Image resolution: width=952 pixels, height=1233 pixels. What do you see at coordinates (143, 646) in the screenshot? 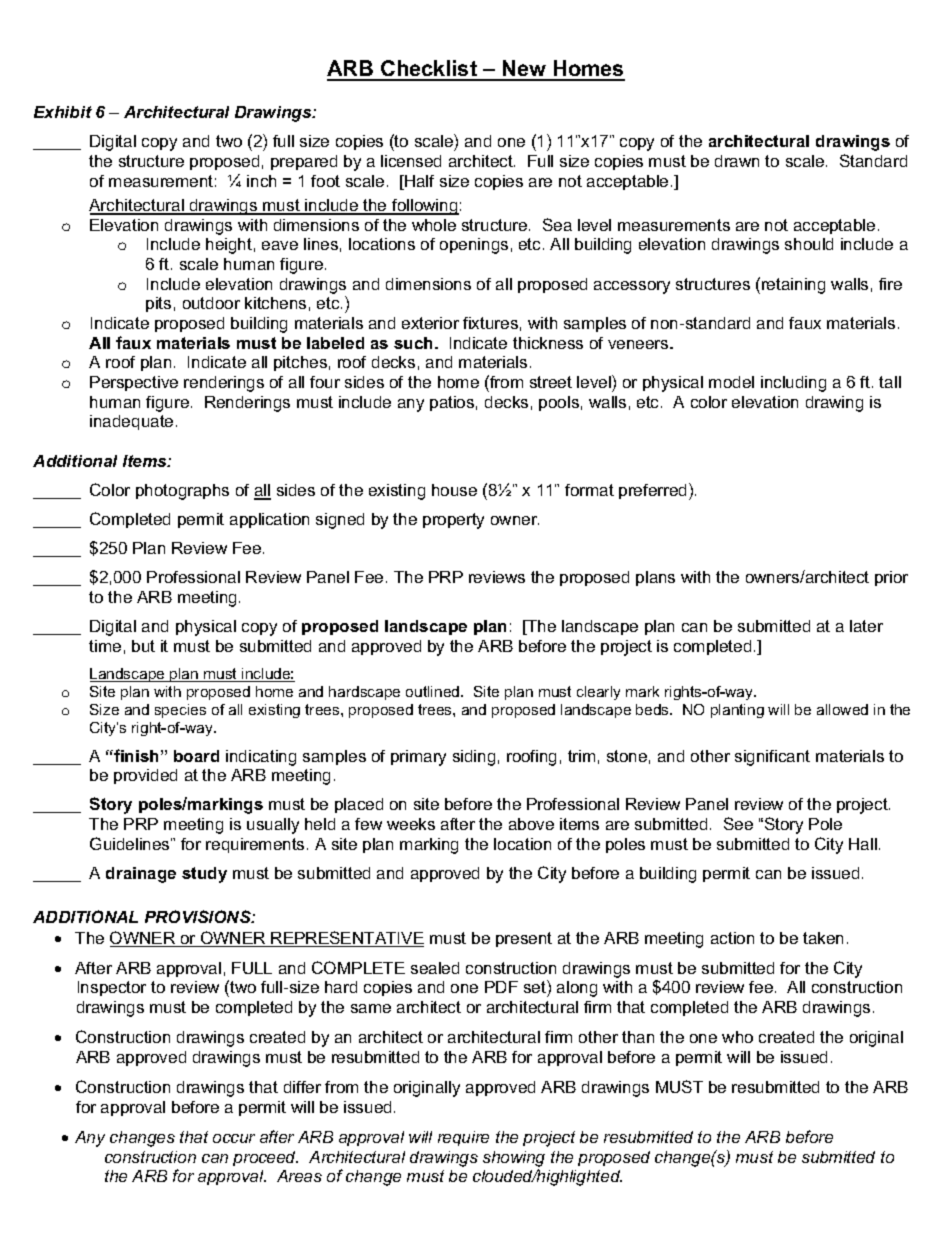
I see `but` at bounding box center [143, 646].
